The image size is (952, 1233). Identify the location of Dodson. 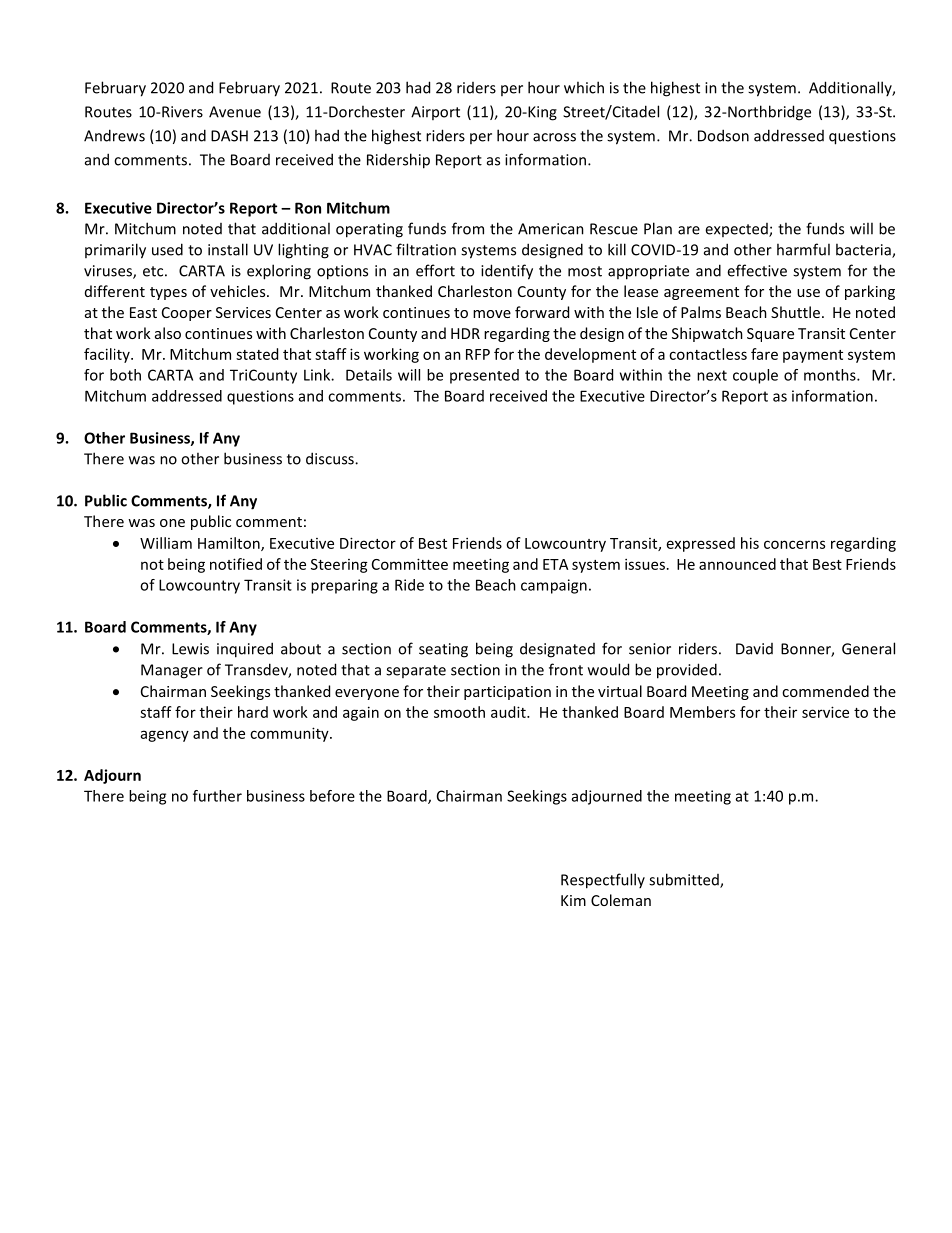
(723, 135).
